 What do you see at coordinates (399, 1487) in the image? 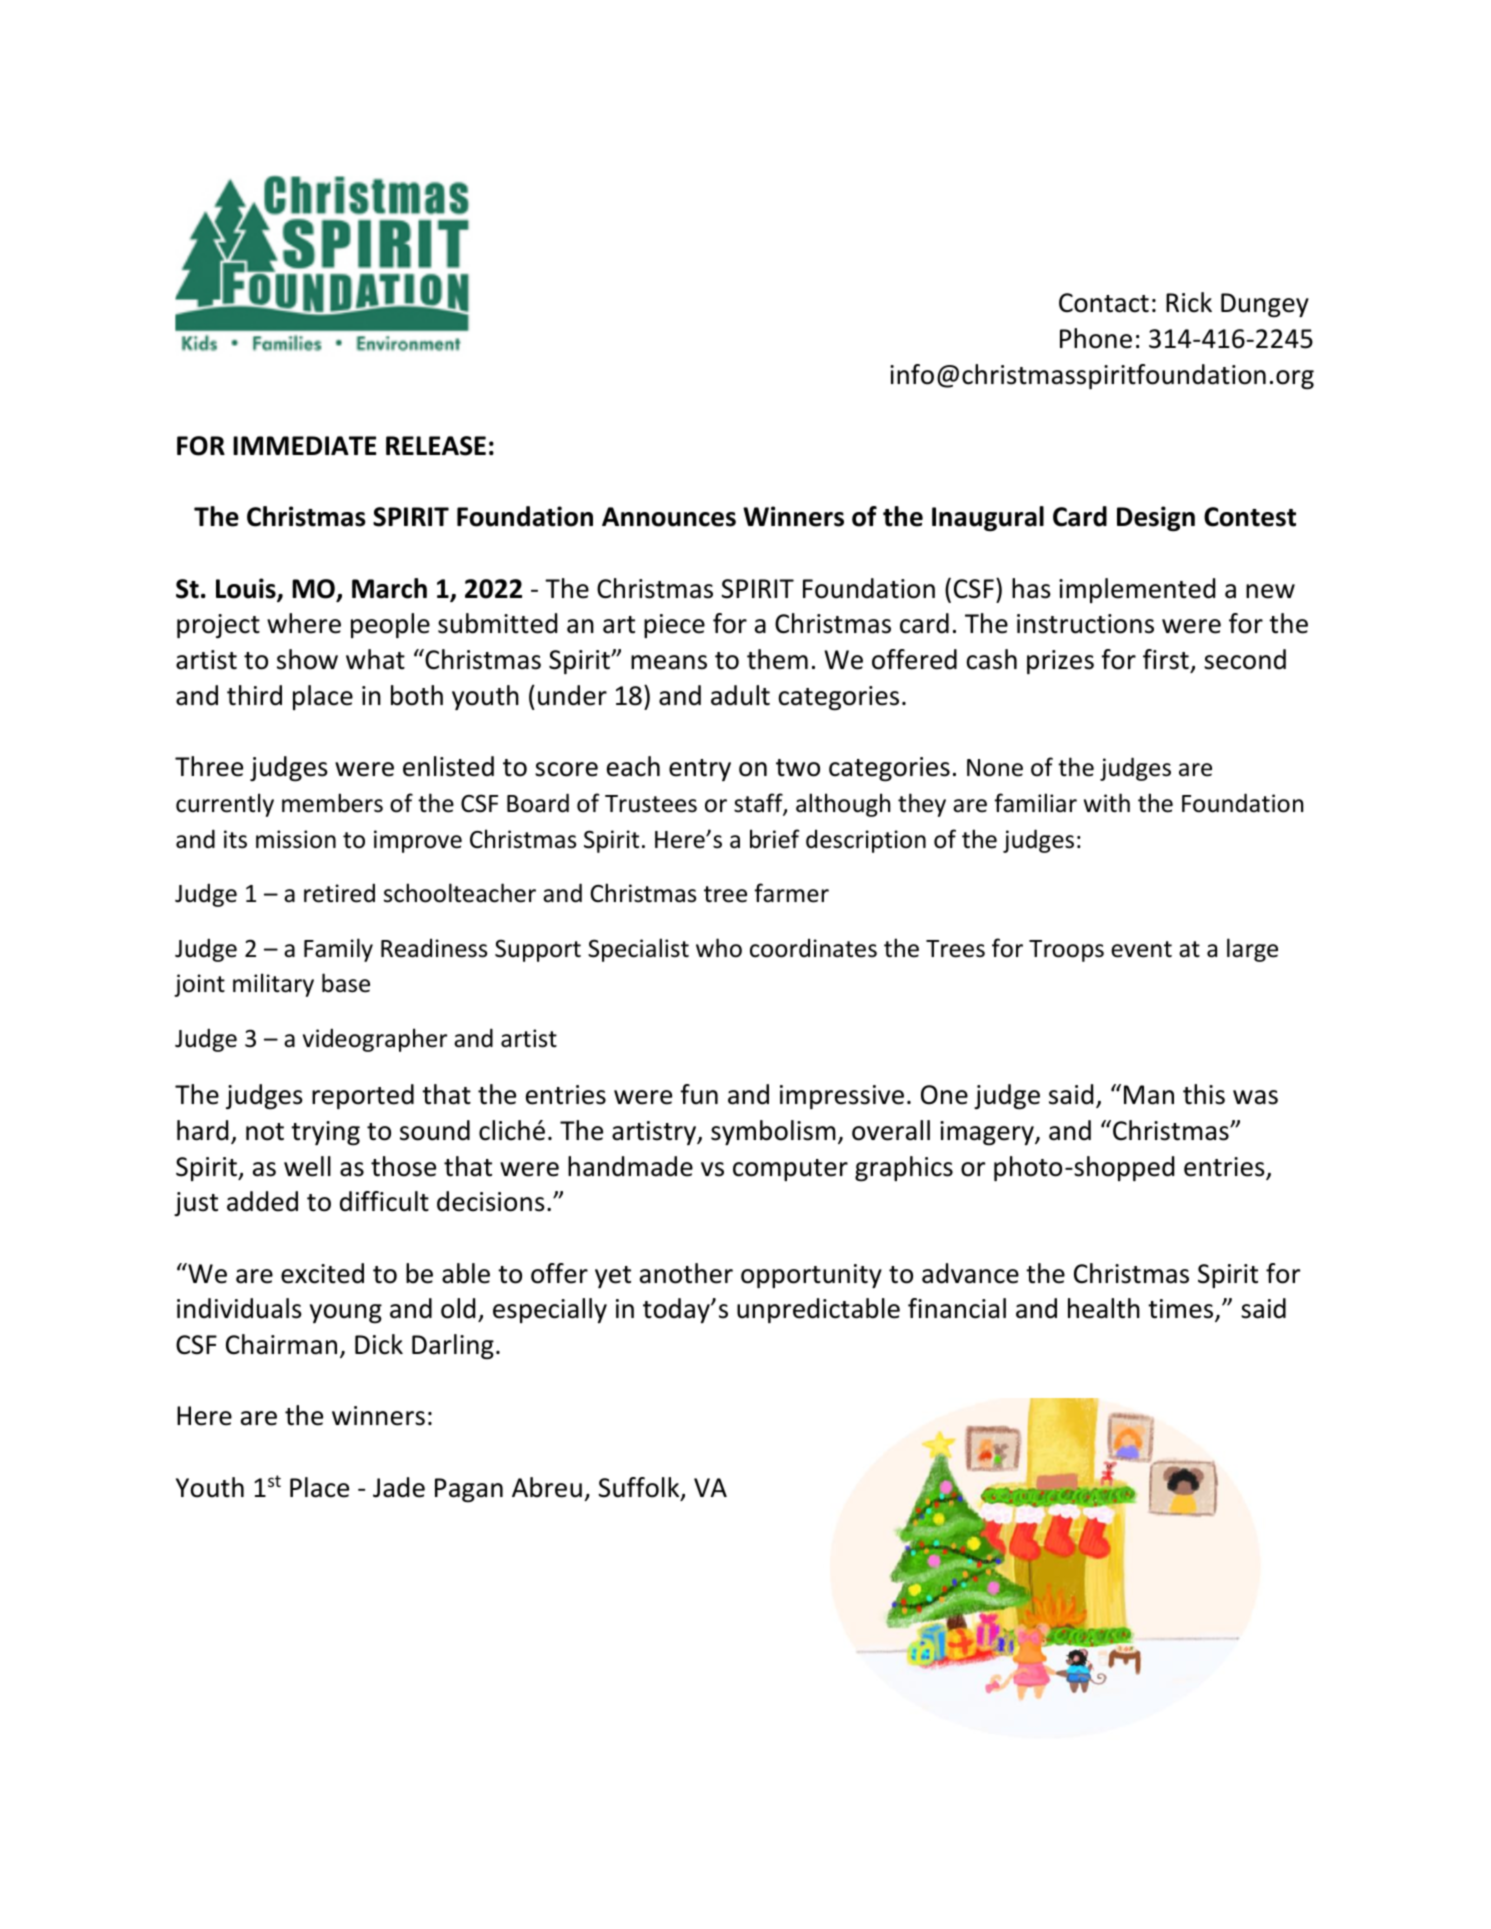
I see `Jade` at bounding box center [399, 1487].
